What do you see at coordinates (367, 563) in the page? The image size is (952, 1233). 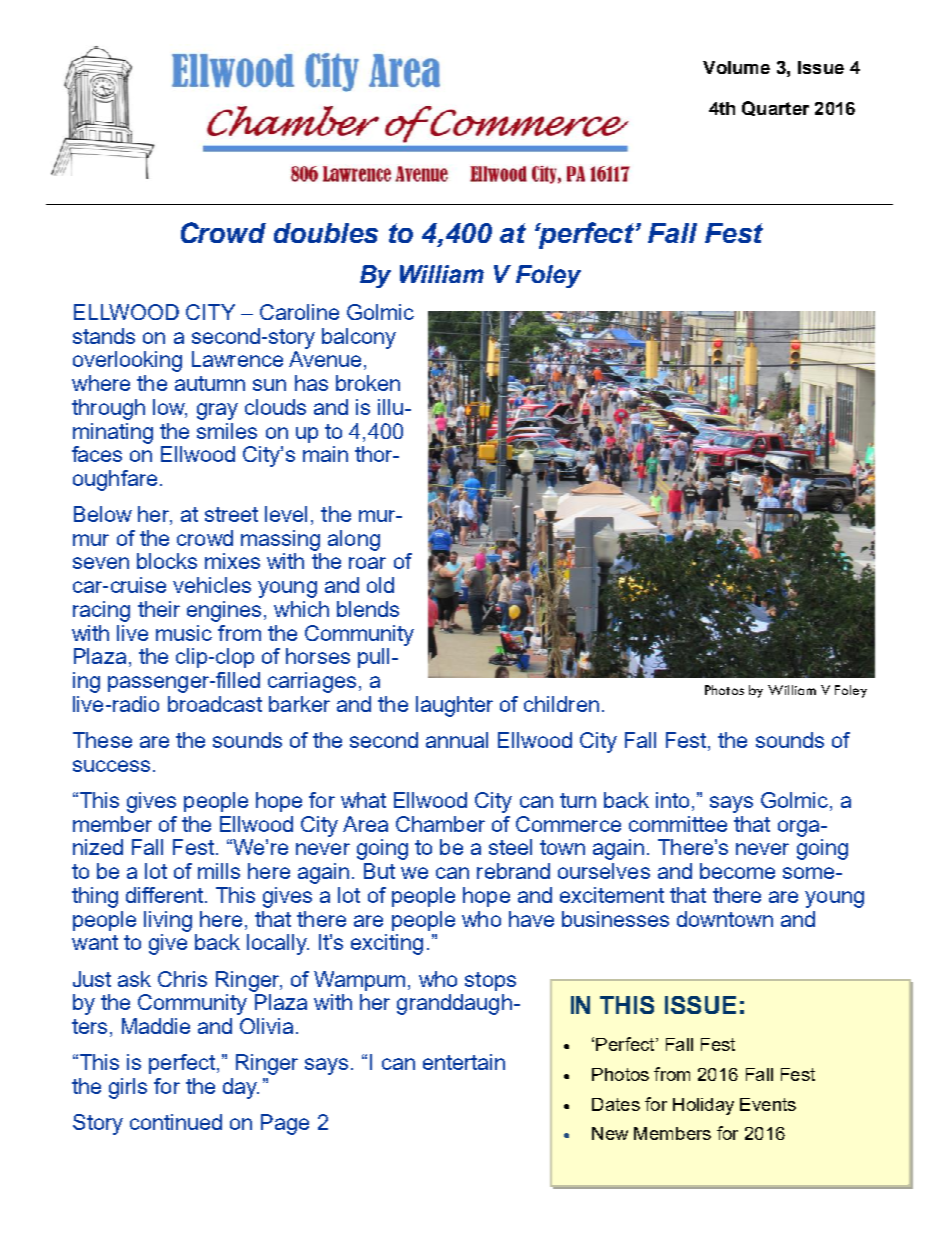 I see `roar` at bounding box center [367, 563].
